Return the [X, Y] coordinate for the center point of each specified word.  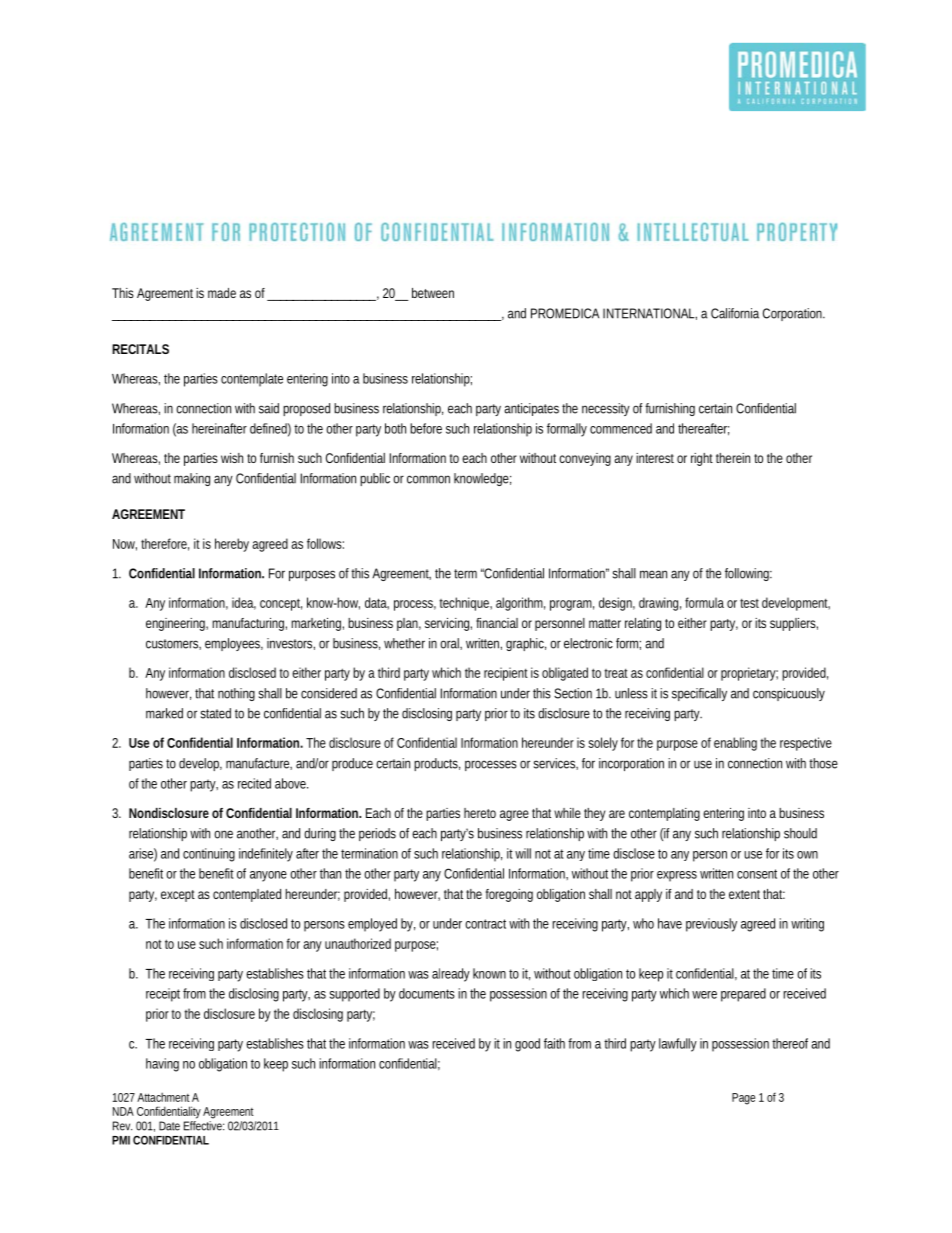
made [222, 293]
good [527, 1045]
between [433, 293]
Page [743, 1099]
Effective [204, 1126]
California [735, 313]
